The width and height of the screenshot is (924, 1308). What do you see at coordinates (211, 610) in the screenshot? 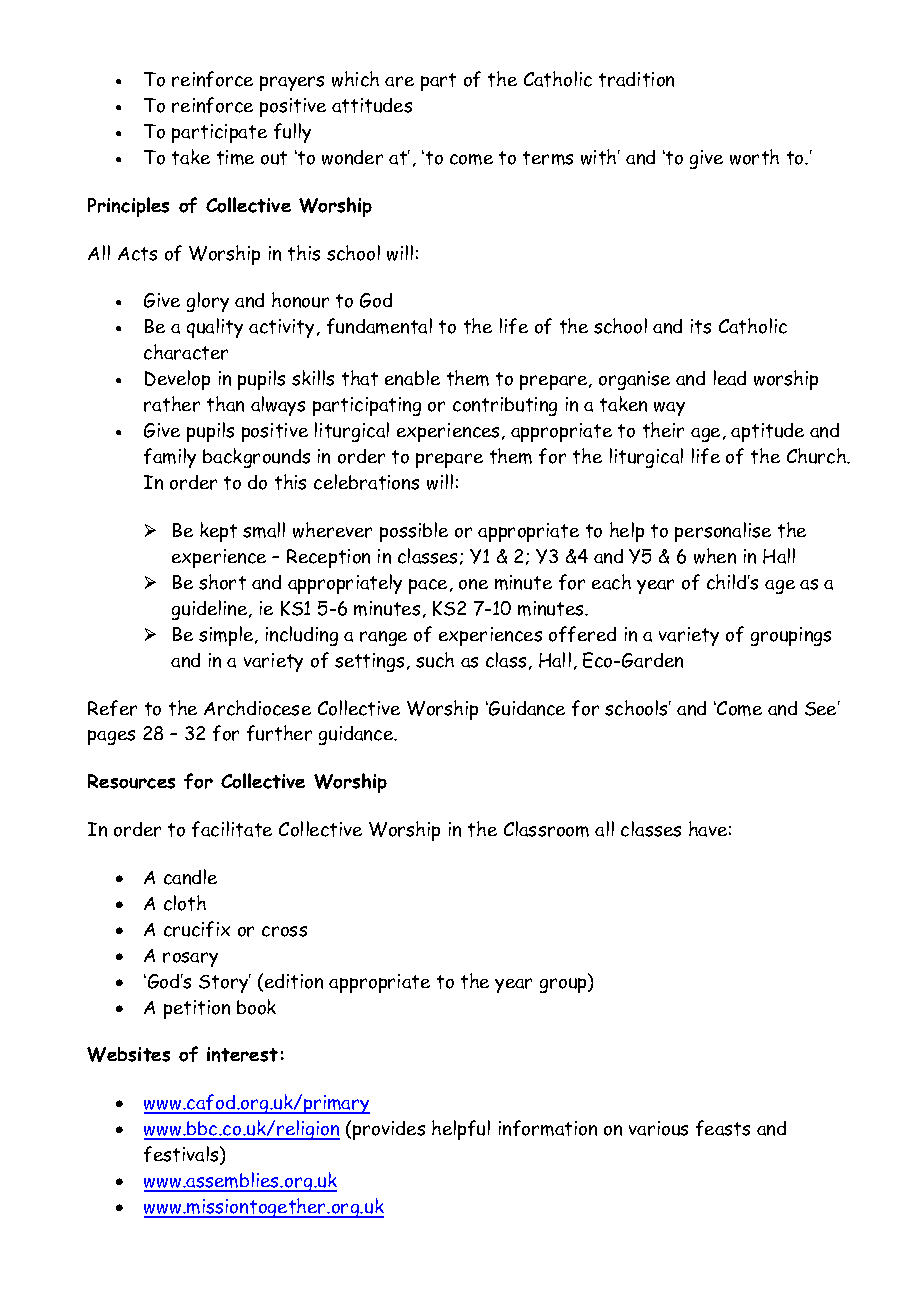
I see `guideline` at bounding box center [211, 610].
